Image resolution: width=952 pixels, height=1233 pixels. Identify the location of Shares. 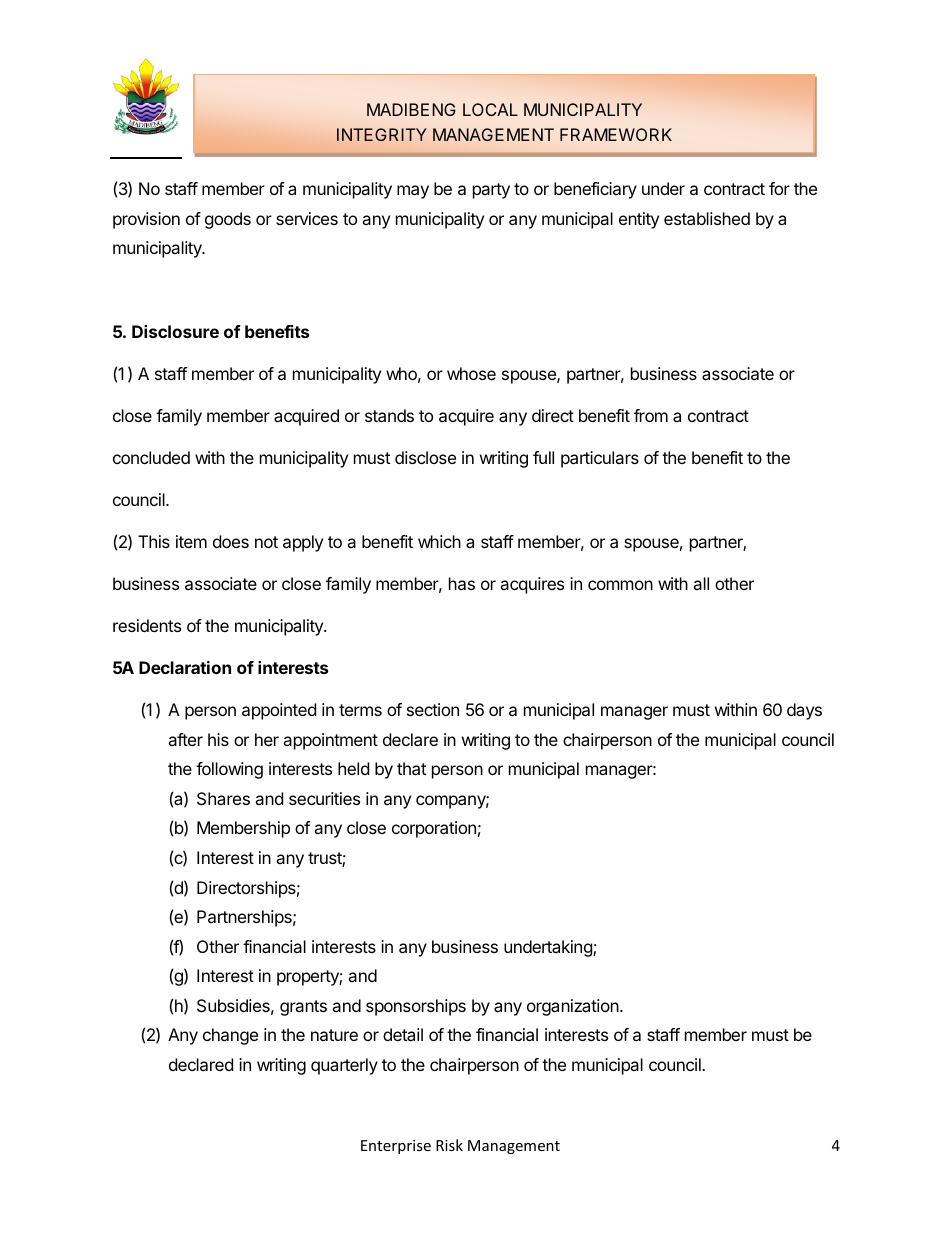
(223, 798).
